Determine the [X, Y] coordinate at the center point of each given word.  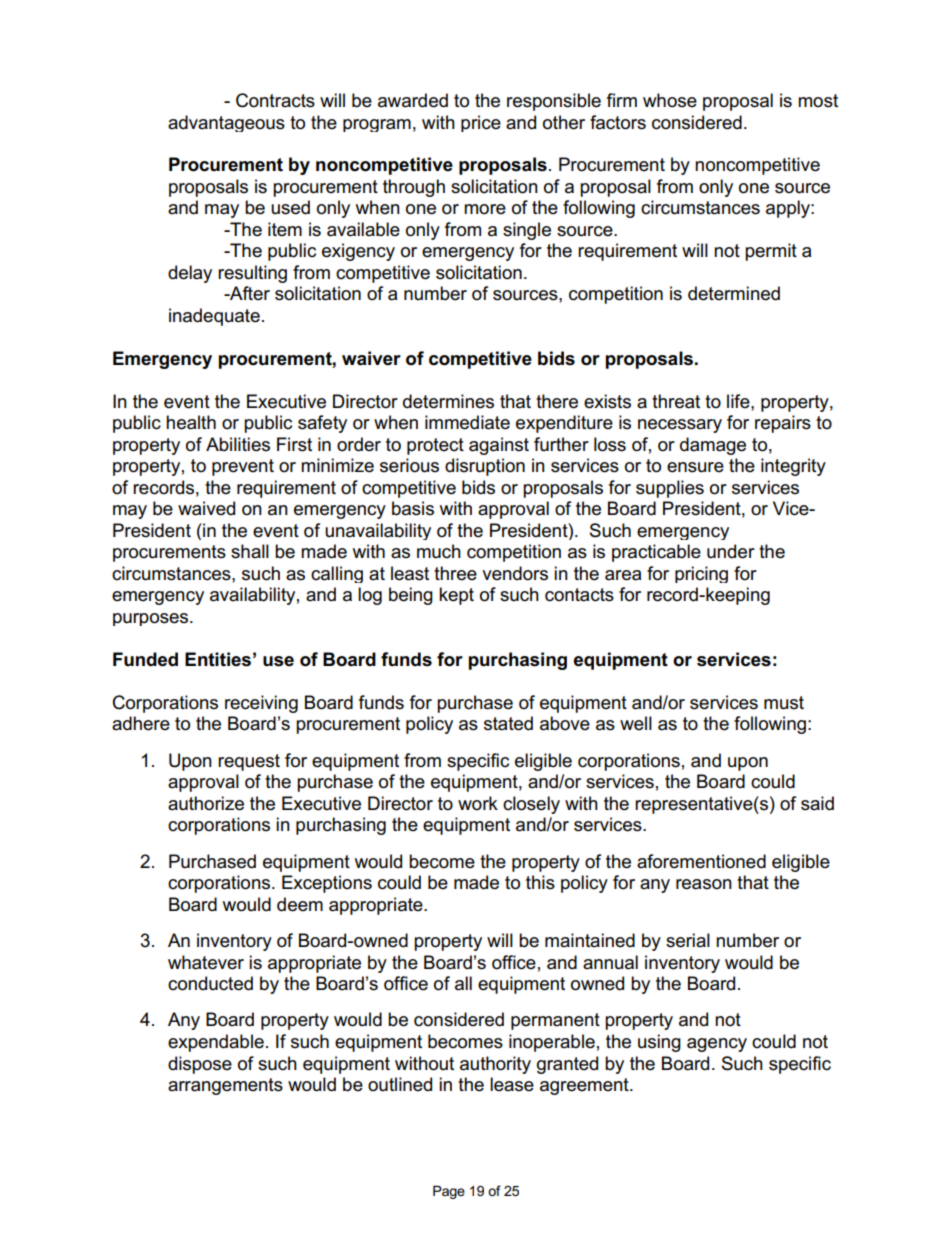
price [481, 123]
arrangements [225, 1086]
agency [717, 1045]
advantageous [226, 123]
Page [449, 1192]
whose [670, 100]
